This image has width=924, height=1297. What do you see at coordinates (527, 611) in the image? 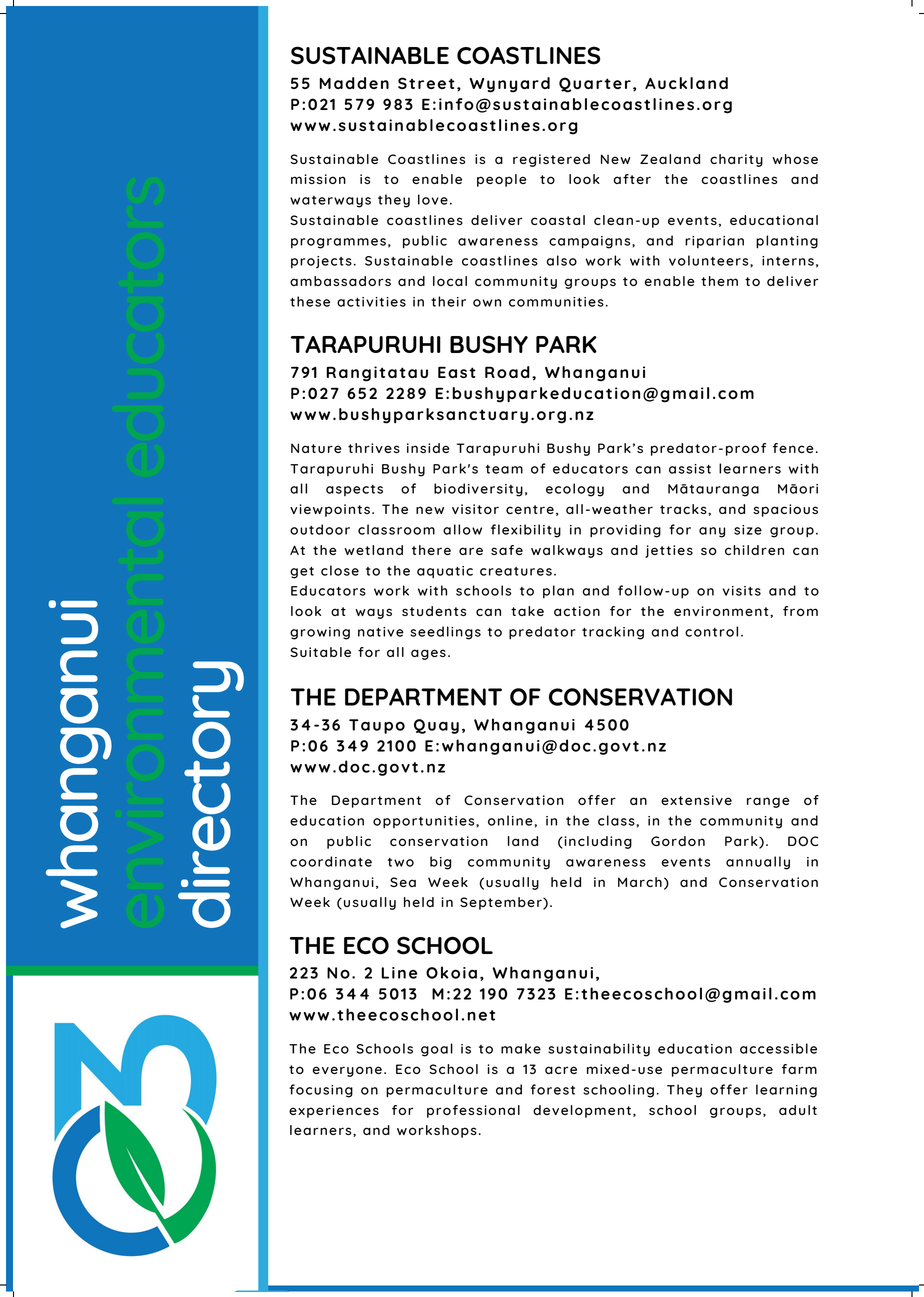
I see `take` at bounding box center [527, 611].
